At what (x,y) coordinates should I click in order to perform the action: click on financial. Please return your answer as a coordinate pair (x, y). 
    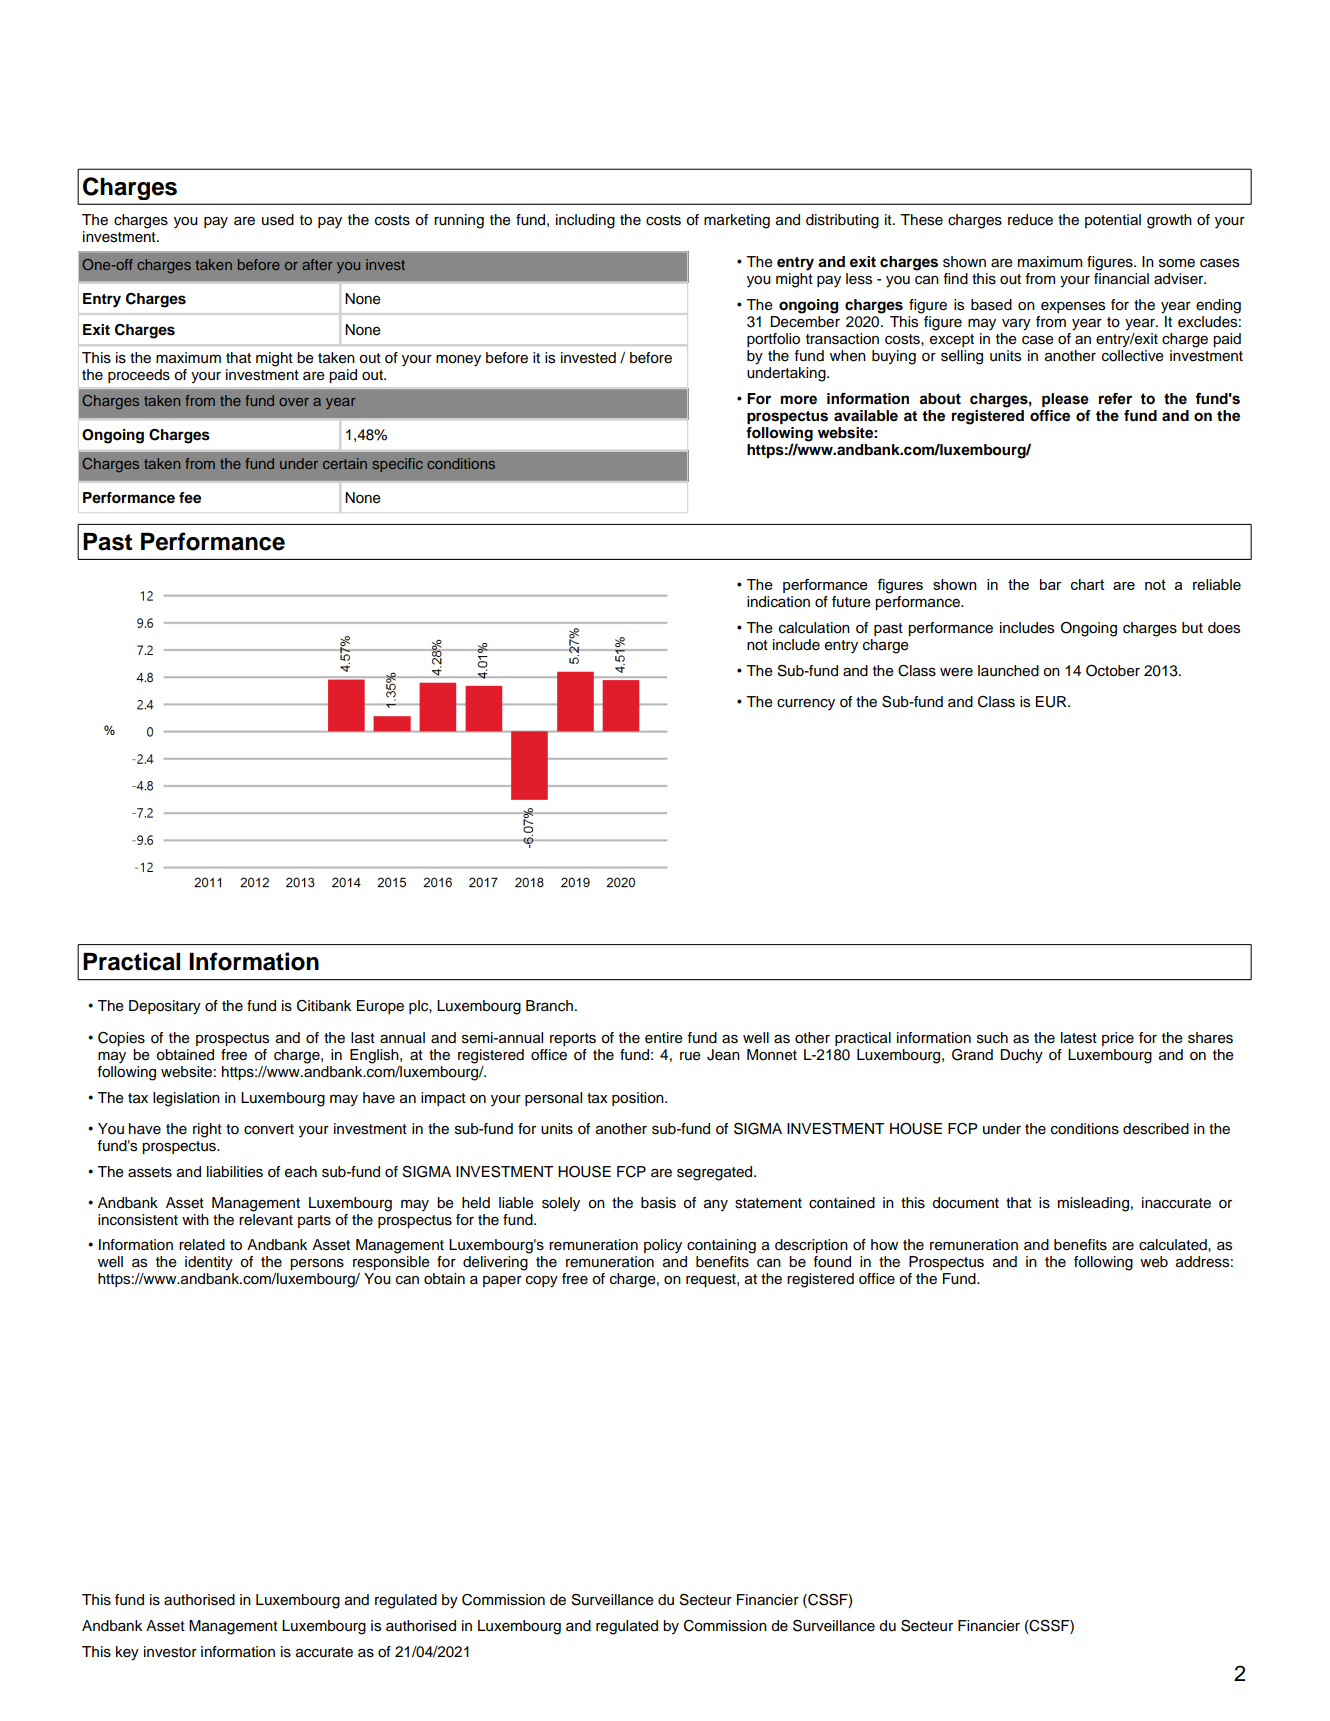
    Looking at the image, I should click on (1121, 278).
